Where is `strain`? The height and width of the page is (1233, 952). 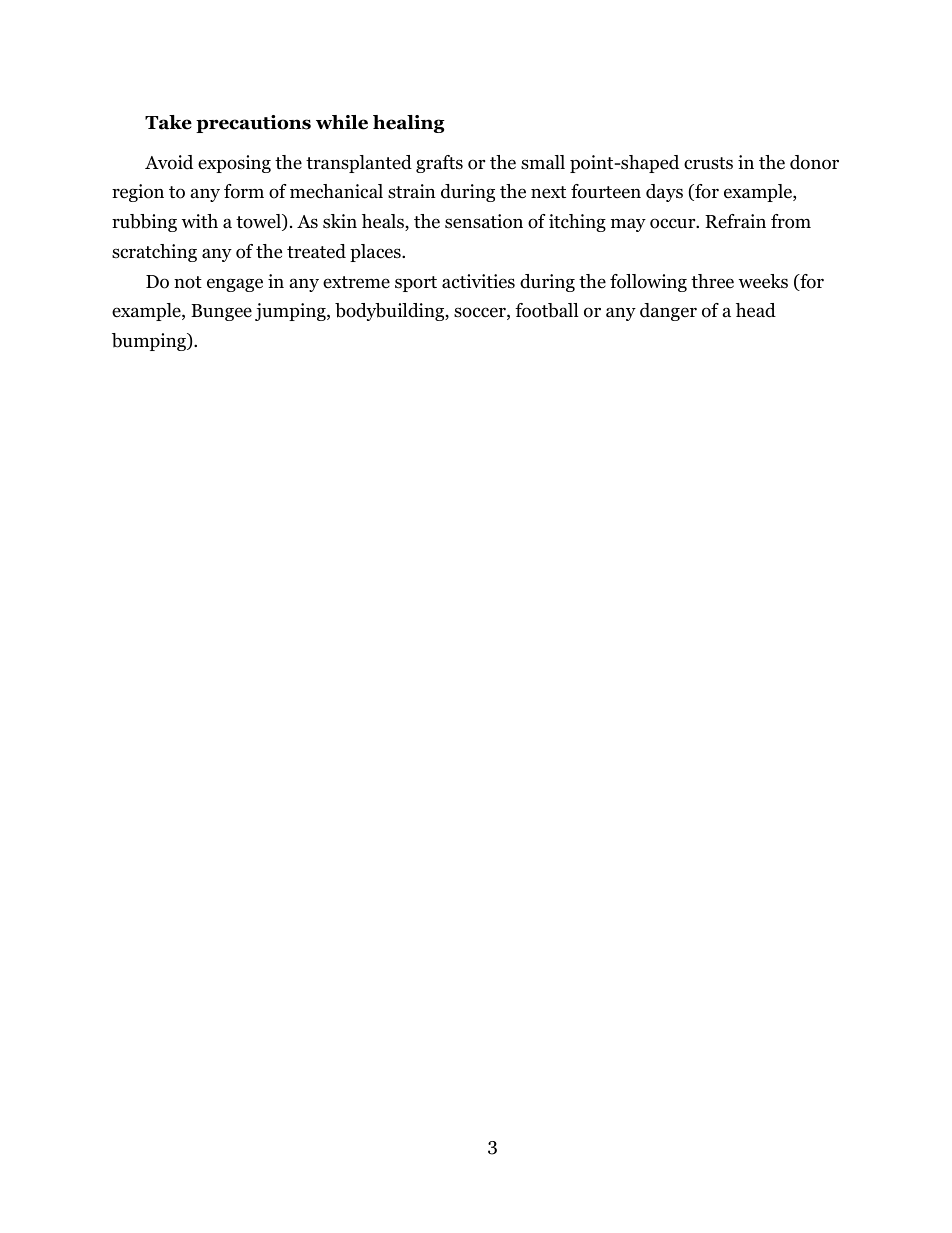
strain is located at coordinates (412, 191).
